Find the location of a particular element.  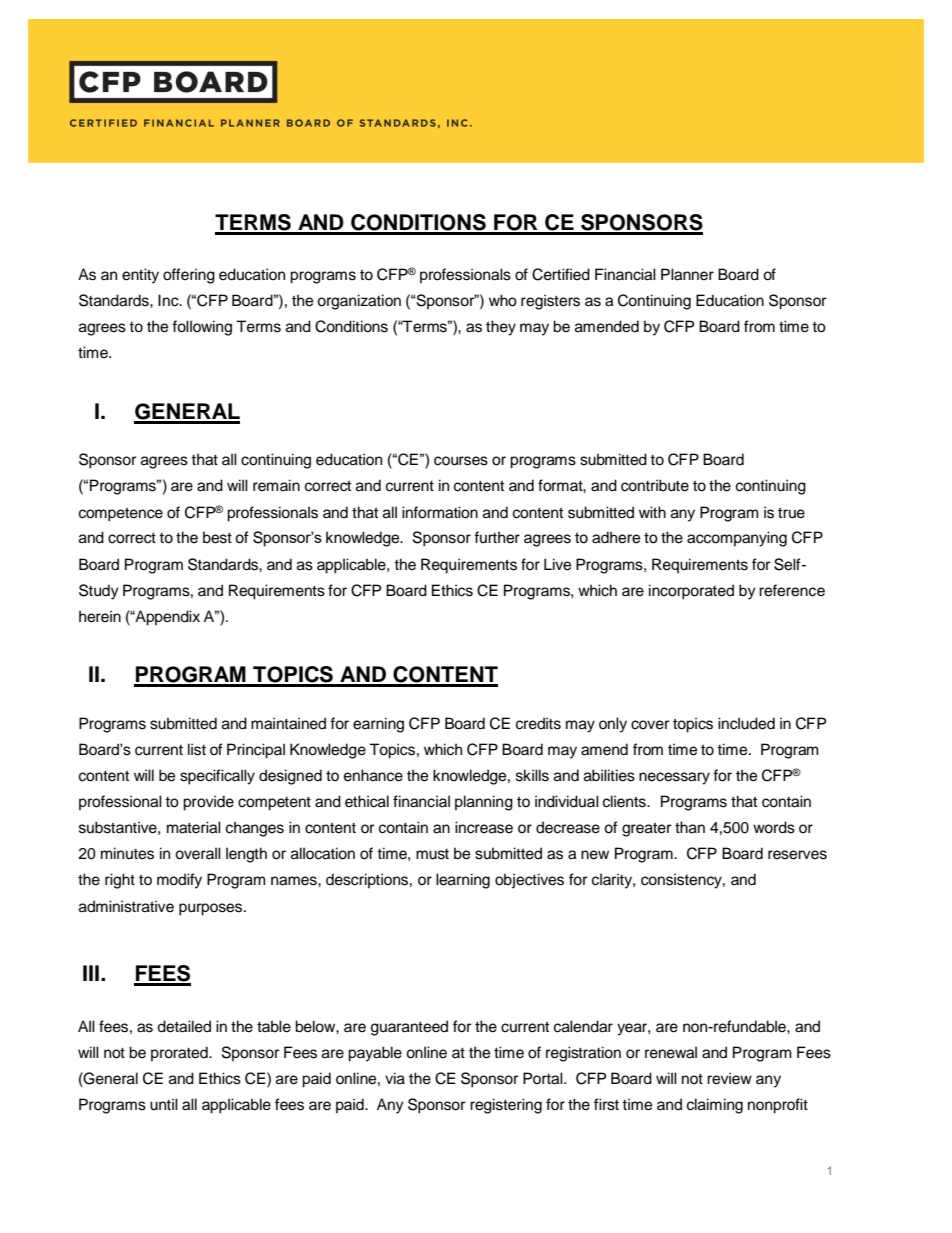

best is located at coordinates (217, 537).
